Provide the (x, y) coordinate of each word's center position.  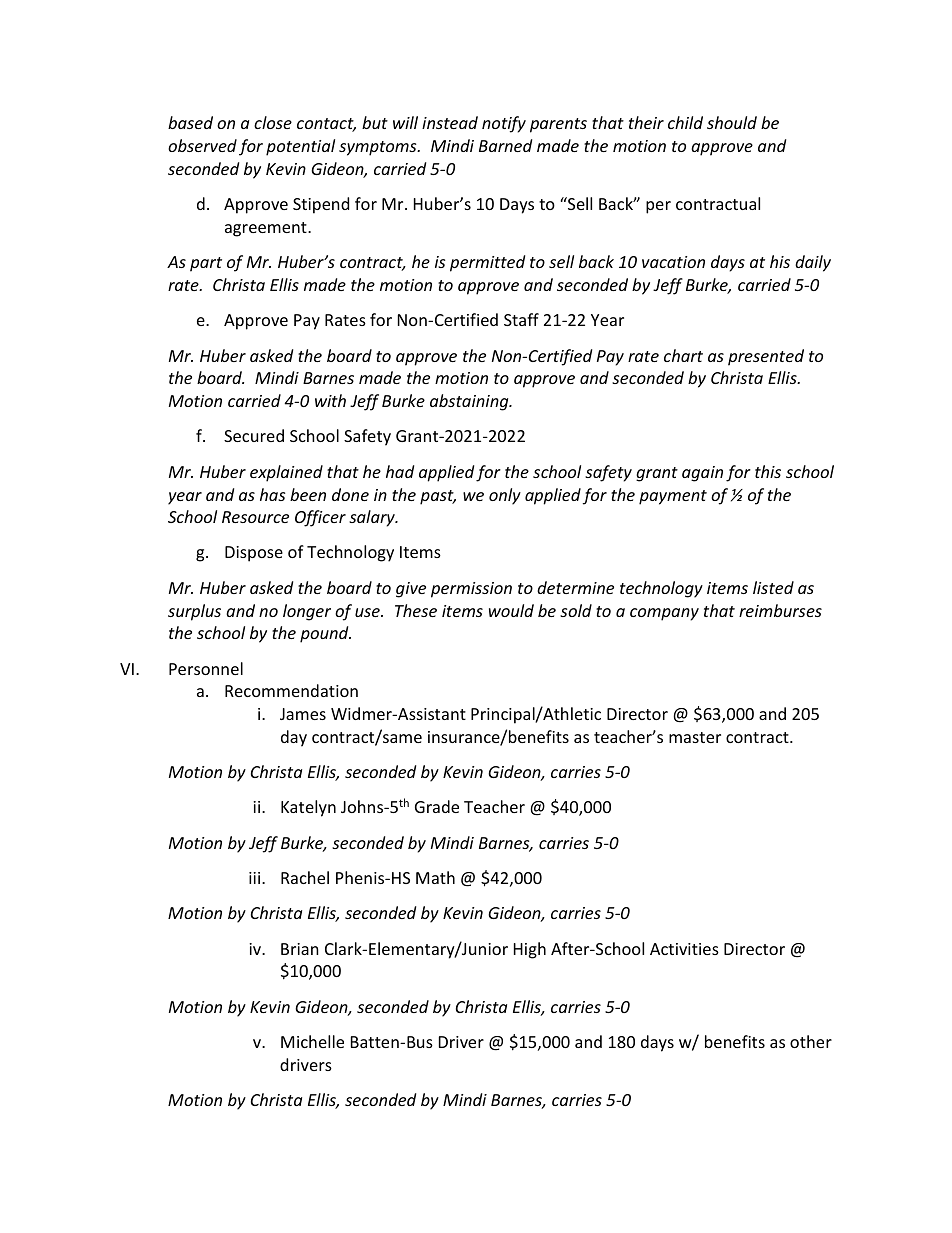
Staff (521, 319)
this (768, 471)
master (695, 737)
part (206, 264)
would (511, 610)
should (732, 122)
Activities (684, 949)
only (505, 496)
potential (300, 147)
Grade (437, 806)
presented (766, 357)
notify (504, 124)
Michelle (312, 1041)
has (272, 494)
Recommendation (291, 690)
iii (256, 878)
